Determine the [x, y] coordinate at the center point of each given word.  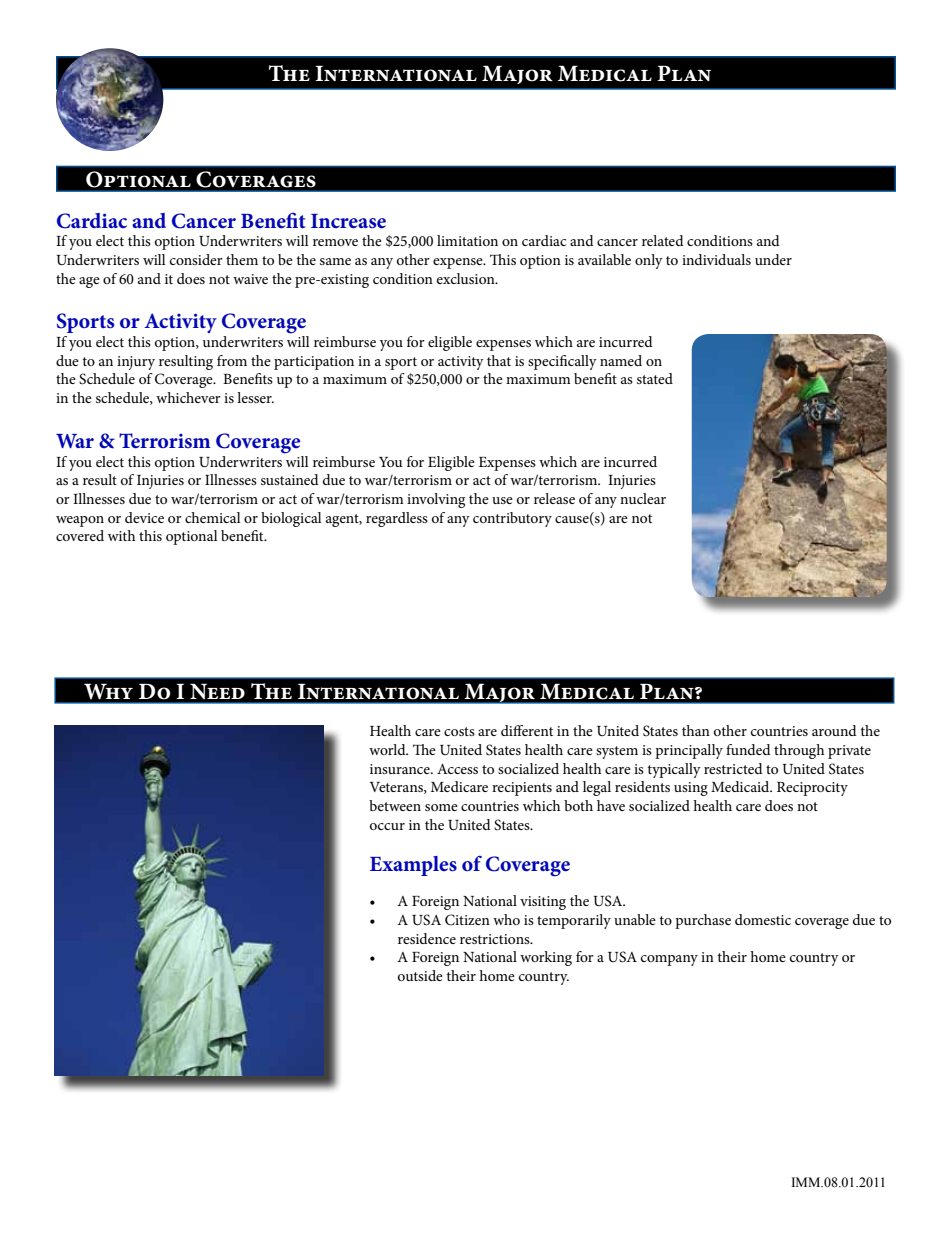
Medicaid [741, 786]
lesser [255, 397]
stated [655, 378]
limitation [467, 240]
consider [196, 259]
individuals [716, 259]
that [499, 360]
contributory [512, 519]
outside [420, 975]
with [121, 535]
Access [457, 769]
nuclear [643, 498]
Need [217, 691]
